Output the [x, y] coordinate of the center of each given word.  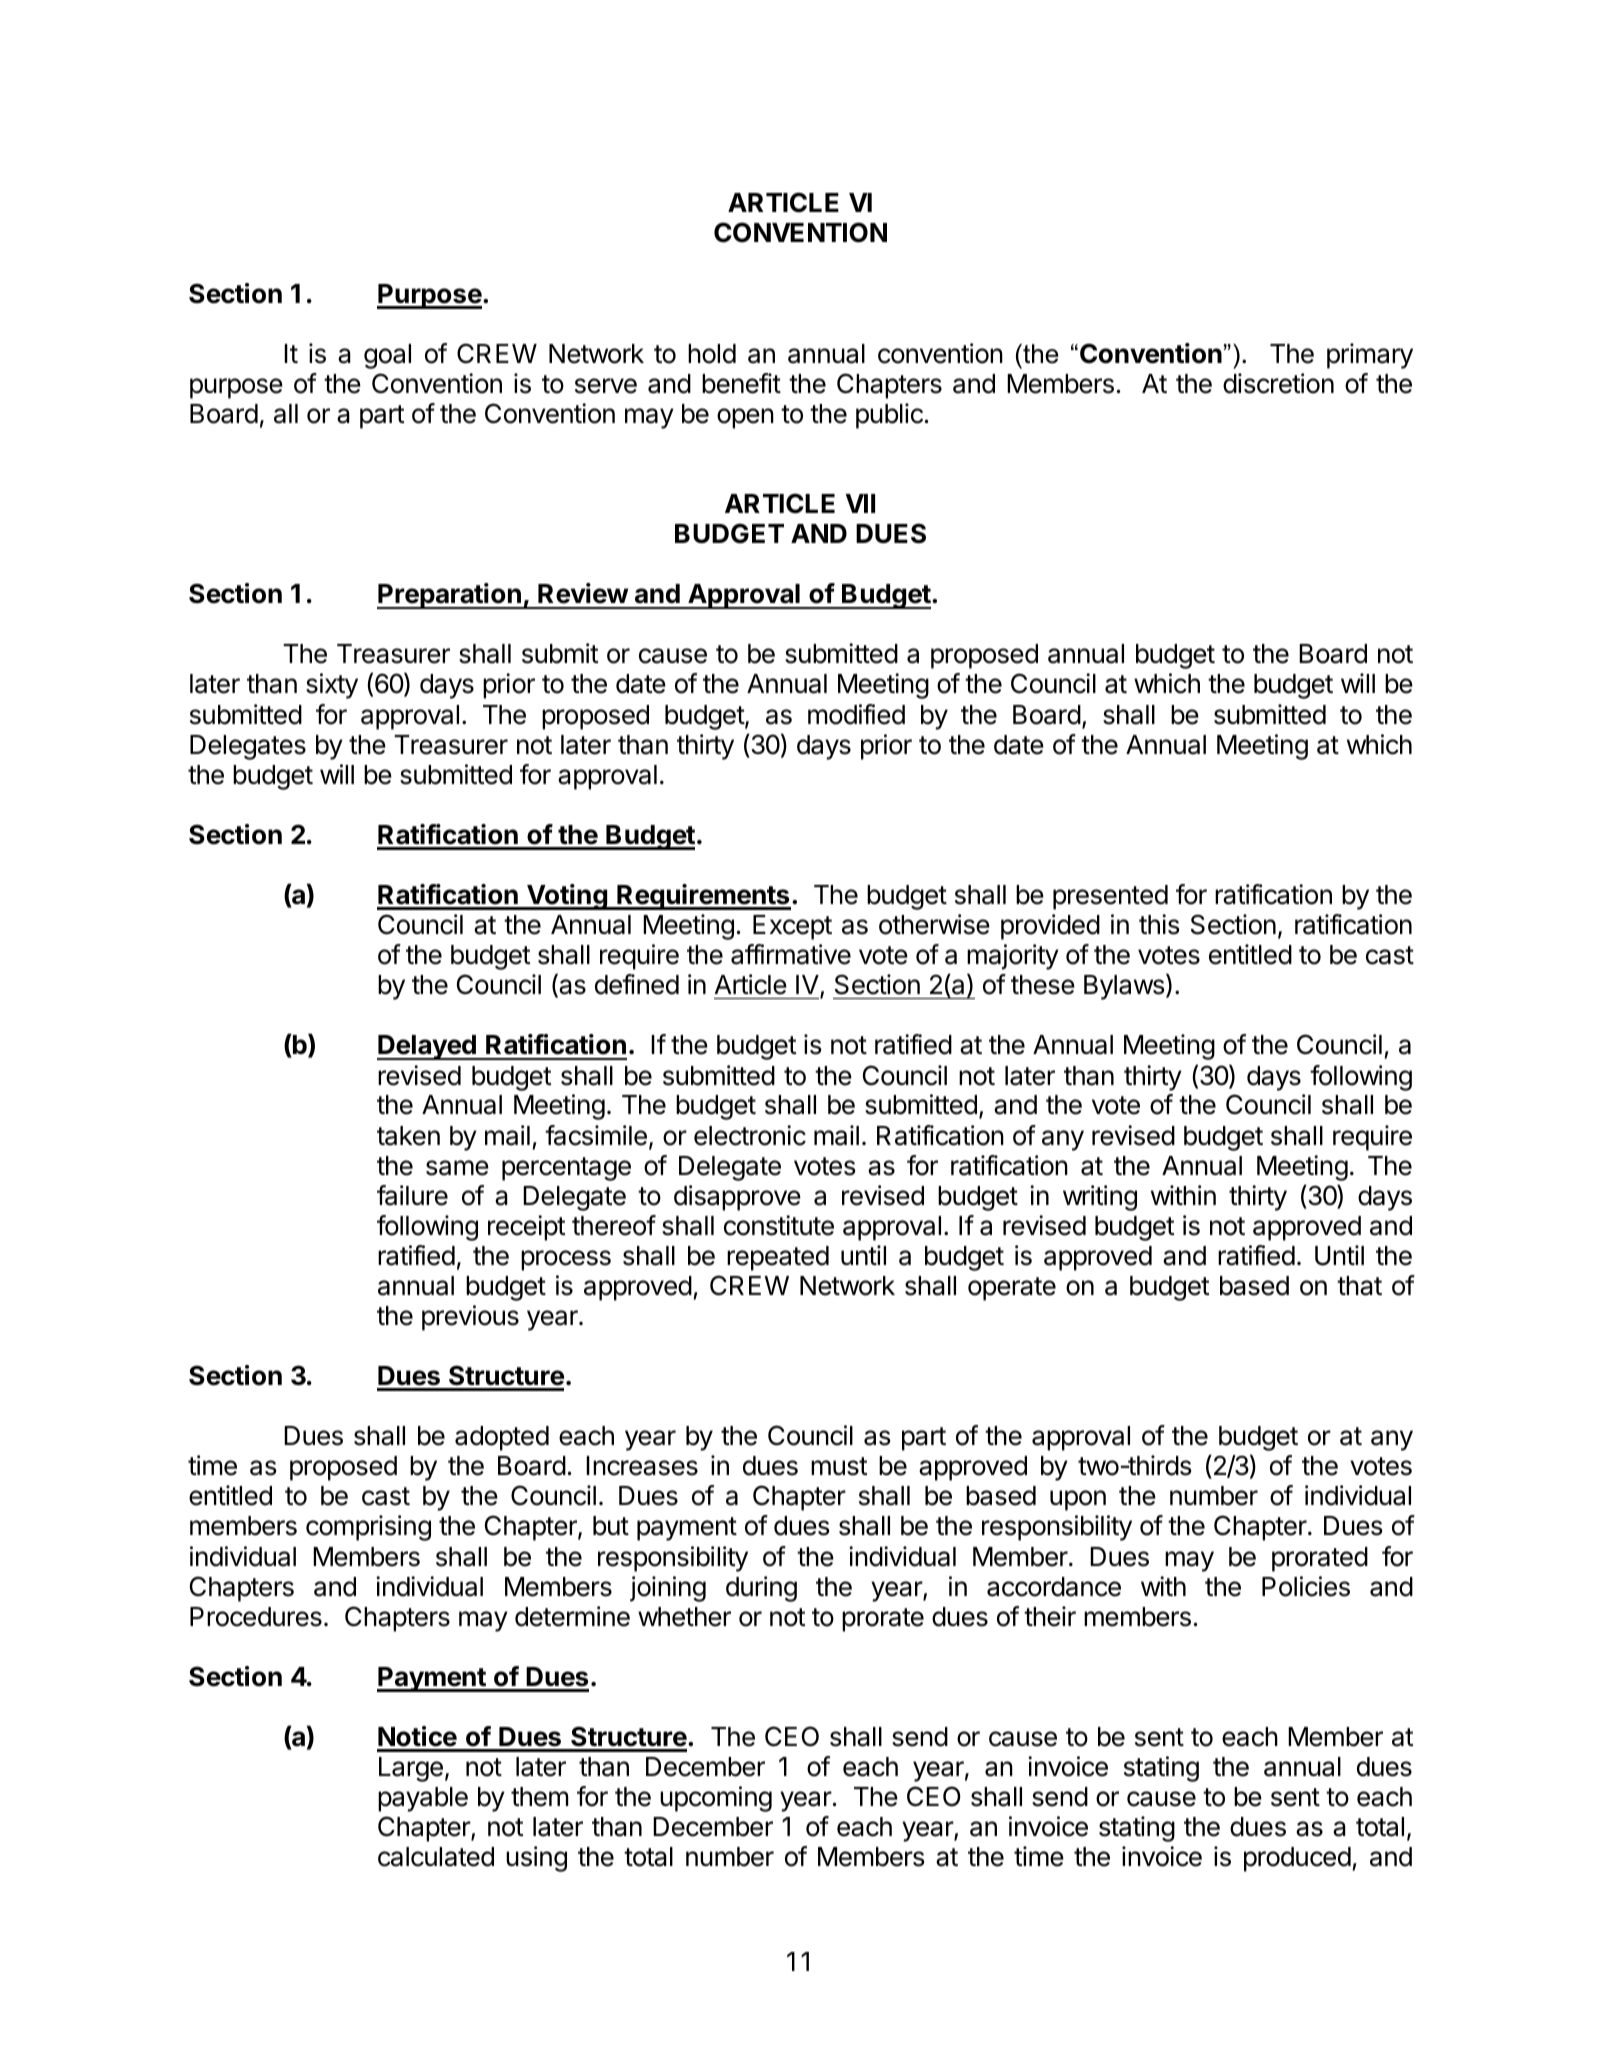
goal [387, 356]
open [745, 418]
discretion [1278, 383]
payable [423, 1799]
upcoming [716, 1799]
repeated [778, 1258]
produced [1297, 1859]
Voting [567, 897]
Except [792, 927]
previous [470, 1318]
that [1359, 1286]
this [1159, 924]
